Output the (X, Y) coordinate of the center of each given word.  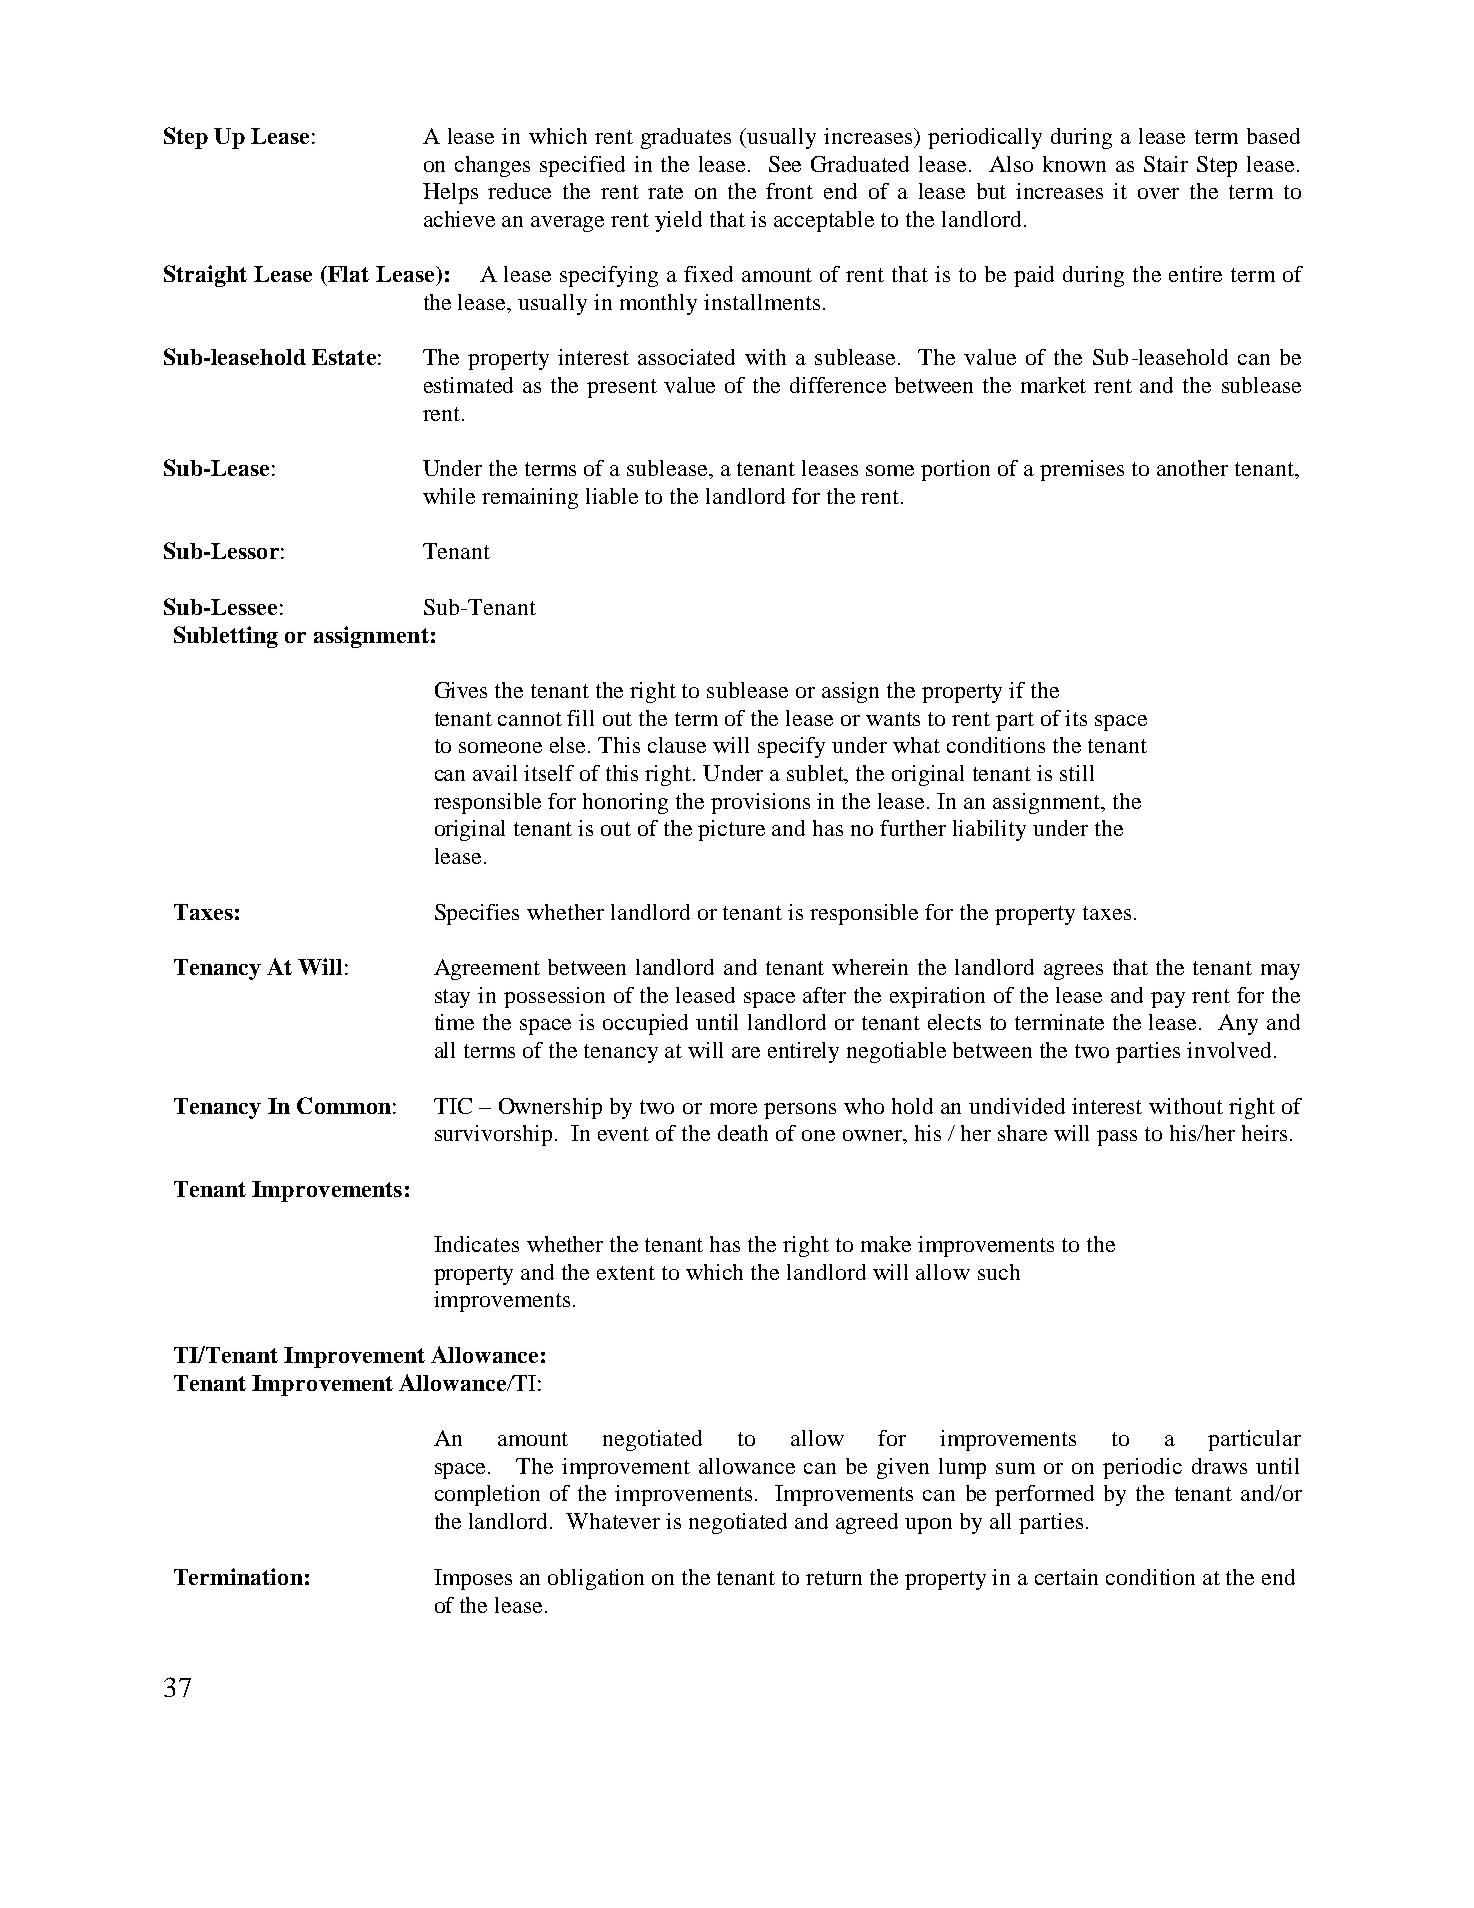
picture (731, 830)
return (834, 1578)
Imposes (473, 1579)
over (1158, 193)
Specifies (477, 914)
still (1077, 773)
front (789, 191)
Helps (450, 193)
